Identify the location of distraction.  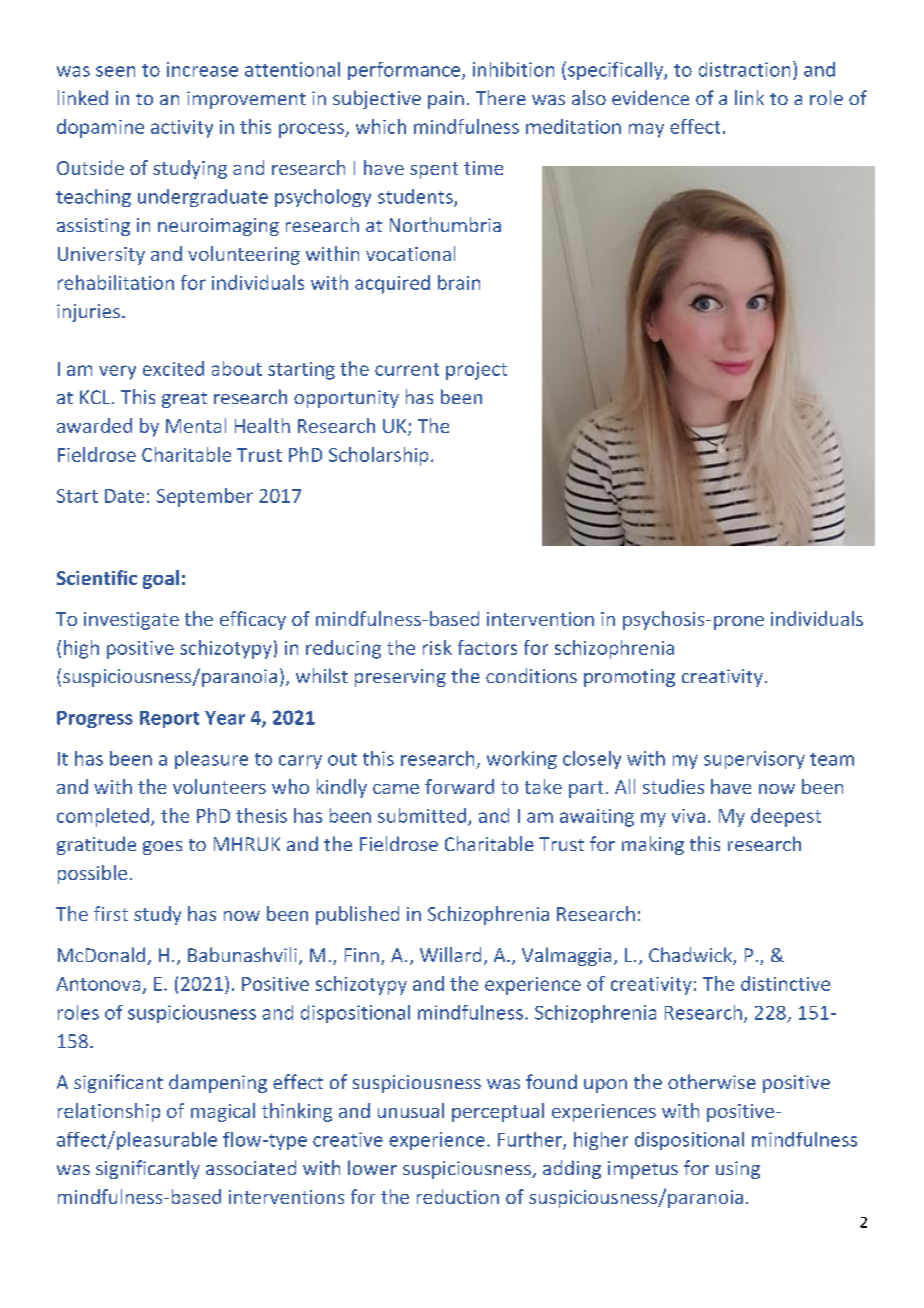
(744, 69).
